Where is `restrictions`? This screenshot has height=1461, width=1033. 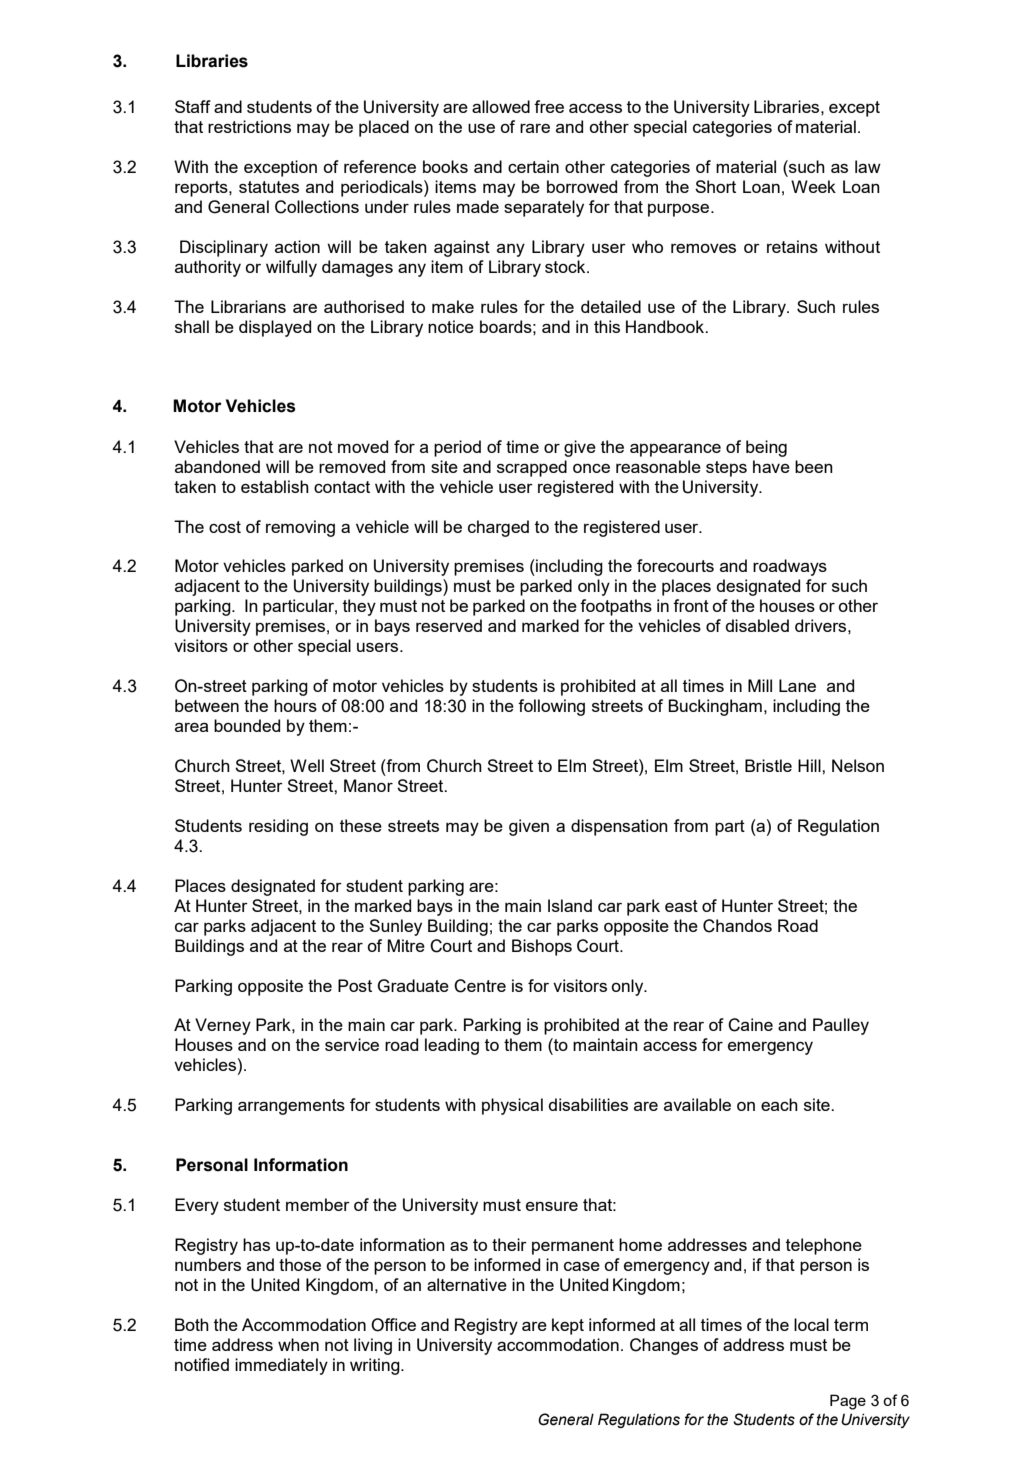 restrictions is located at coordinates (249, 126).
